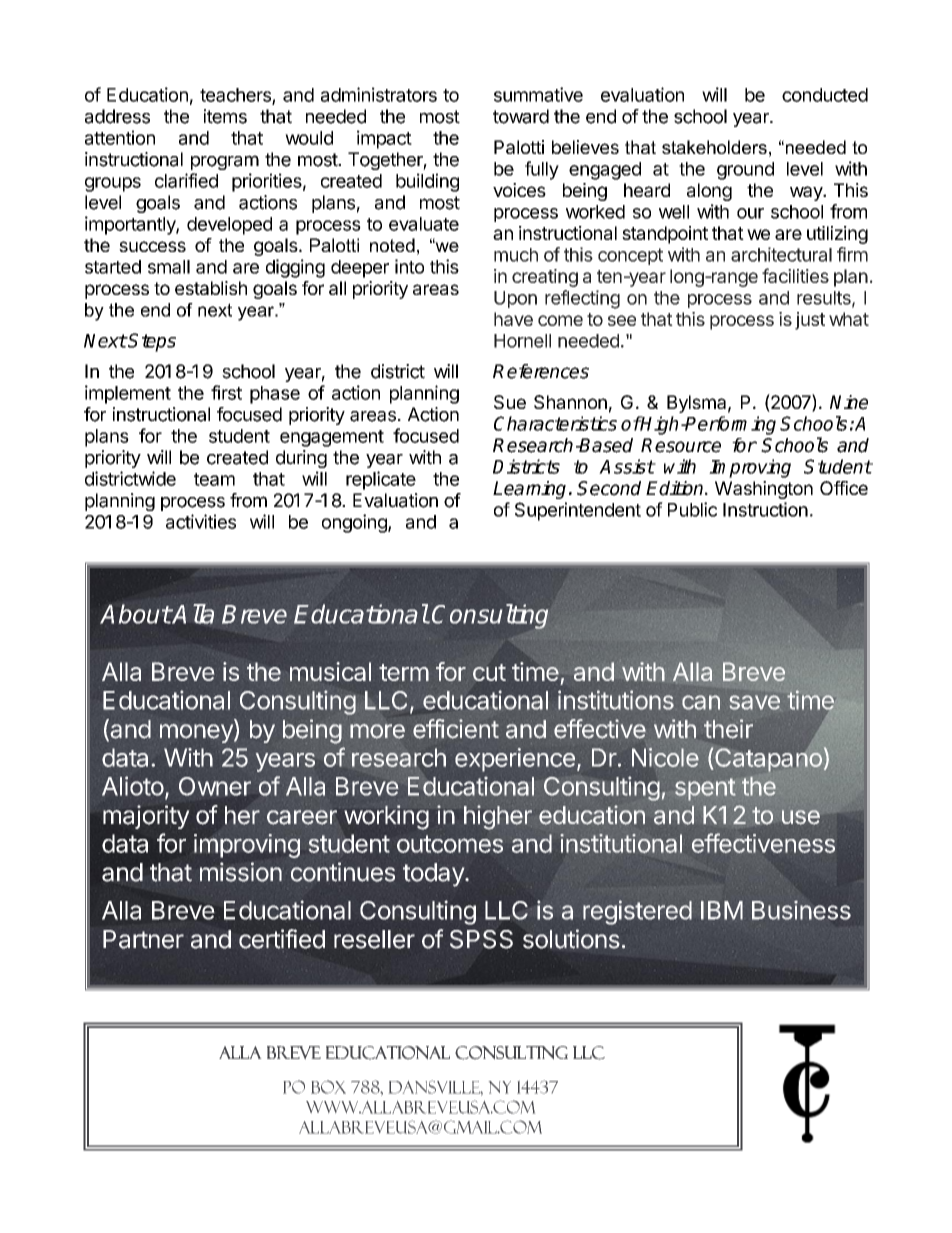  Describe the element at coordinates (489, 672) in the document. I see `cut` at that location.
